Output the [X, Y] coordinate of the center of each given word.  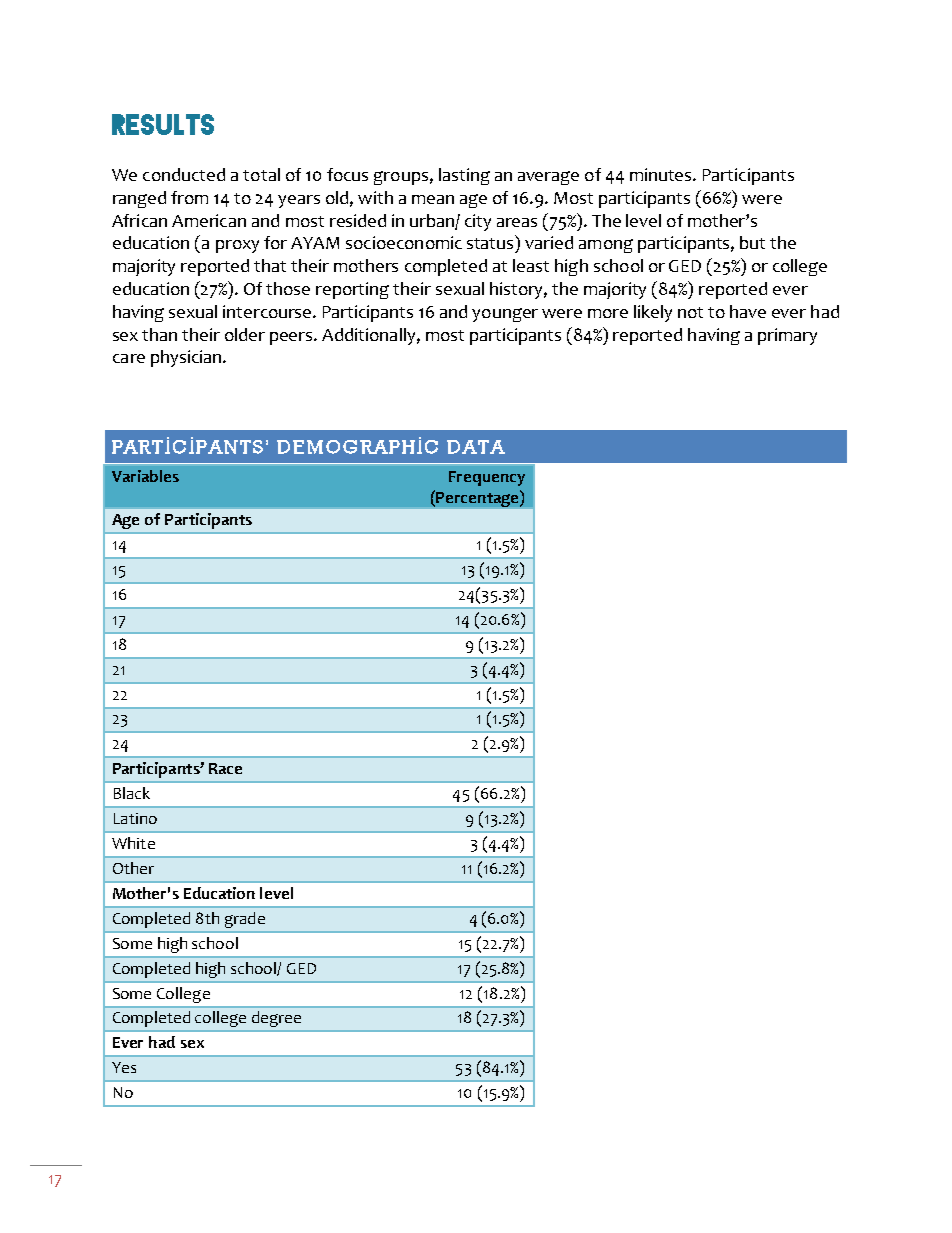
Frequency [487, 478]
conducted [184, 174]
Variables [145, 476]
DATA [476, 447]
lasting [464, 176]
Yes [124, 1067]
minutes [662, 174]
